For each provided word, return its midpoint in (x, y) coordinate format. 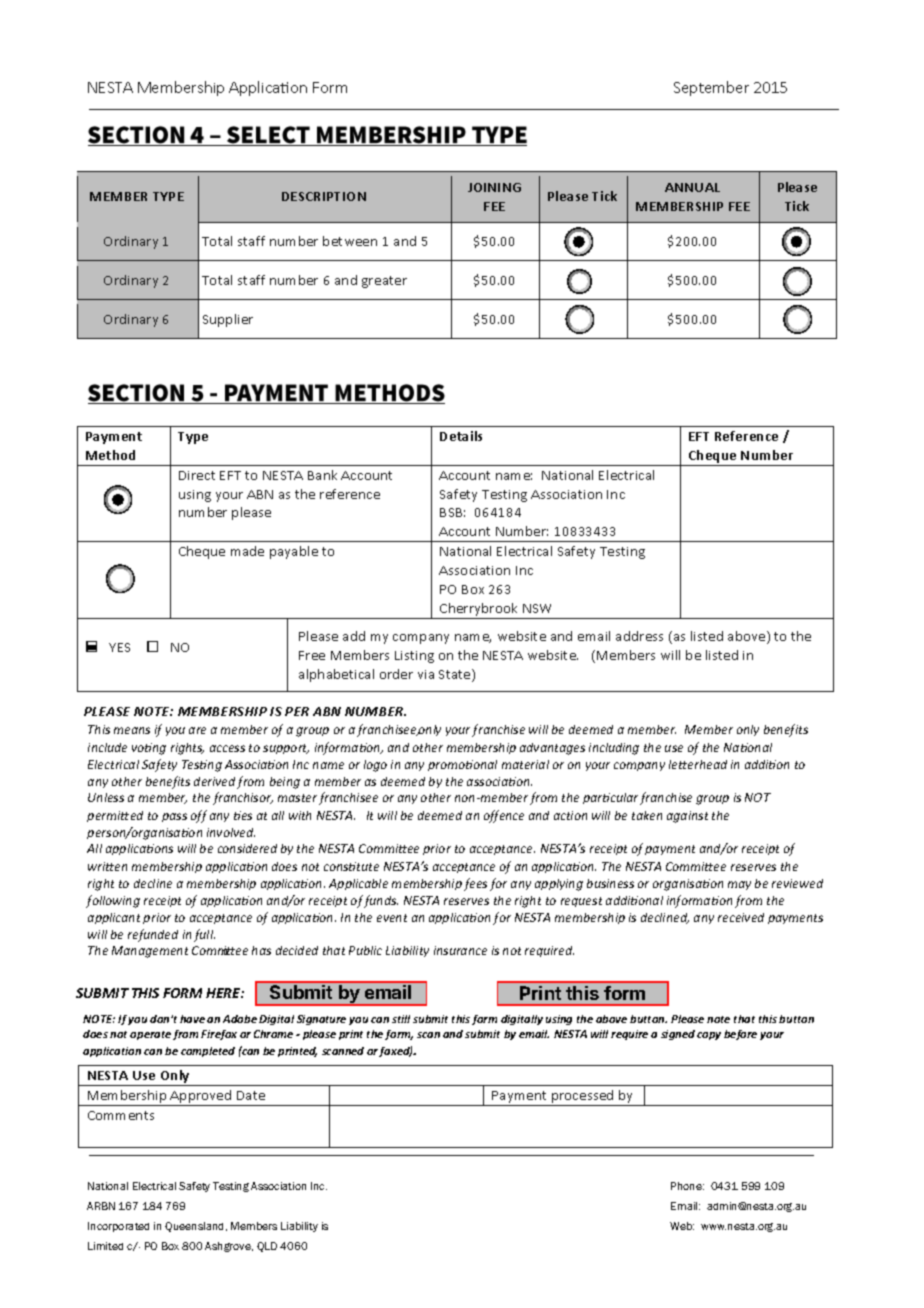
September (711, 88)
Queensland (196, 1227)
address (639, 636)
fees (475, 884)
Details (461, 436)
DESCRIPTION (324, 196)
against (687, 817)
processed (583, 1098)
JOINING (494, 187)
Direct (197, 475)
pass (174, 817)
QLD (267, 1247)
